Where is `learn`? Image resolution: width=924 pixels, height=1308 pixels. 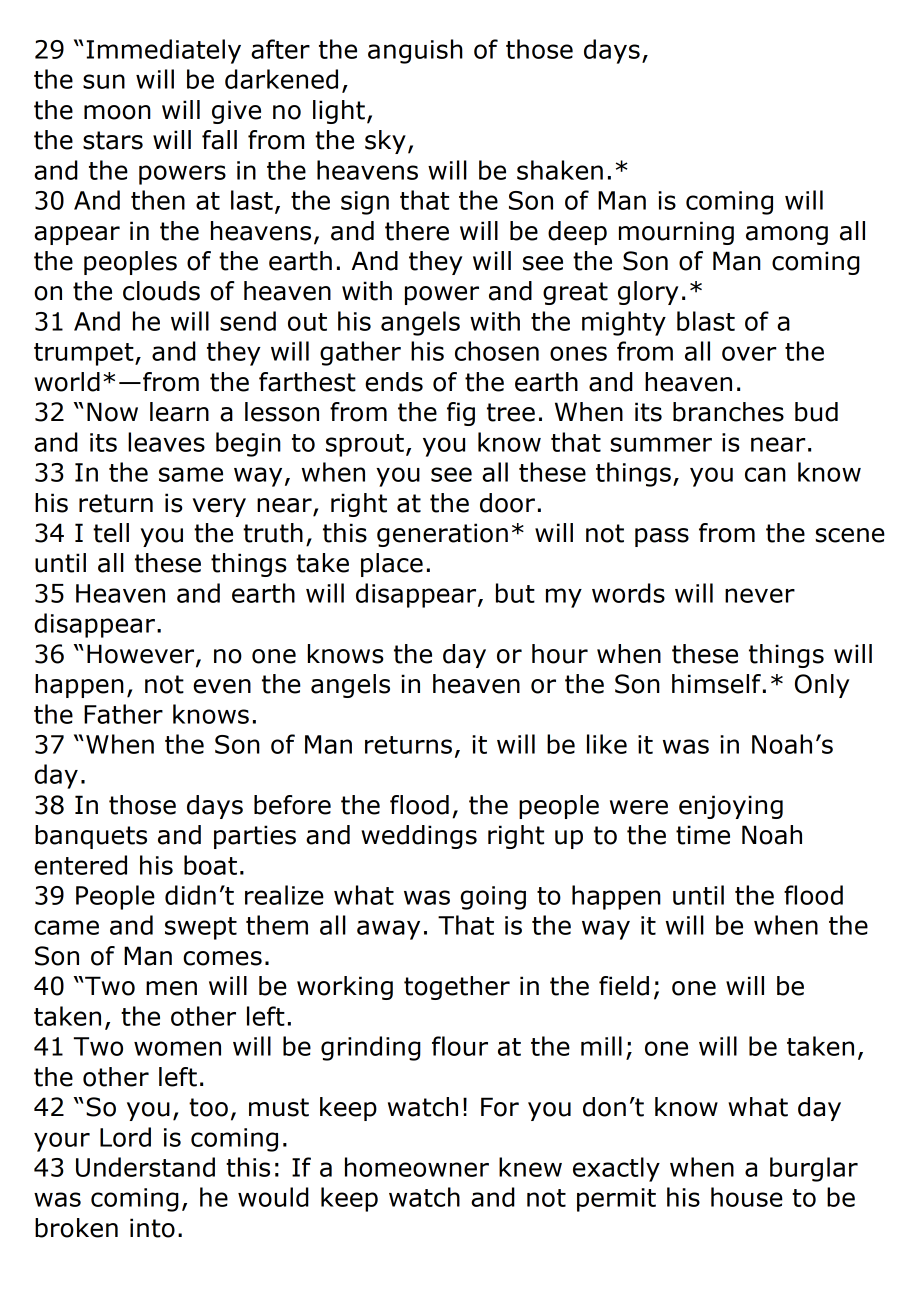 learn is located at coordinates (179, 412).
